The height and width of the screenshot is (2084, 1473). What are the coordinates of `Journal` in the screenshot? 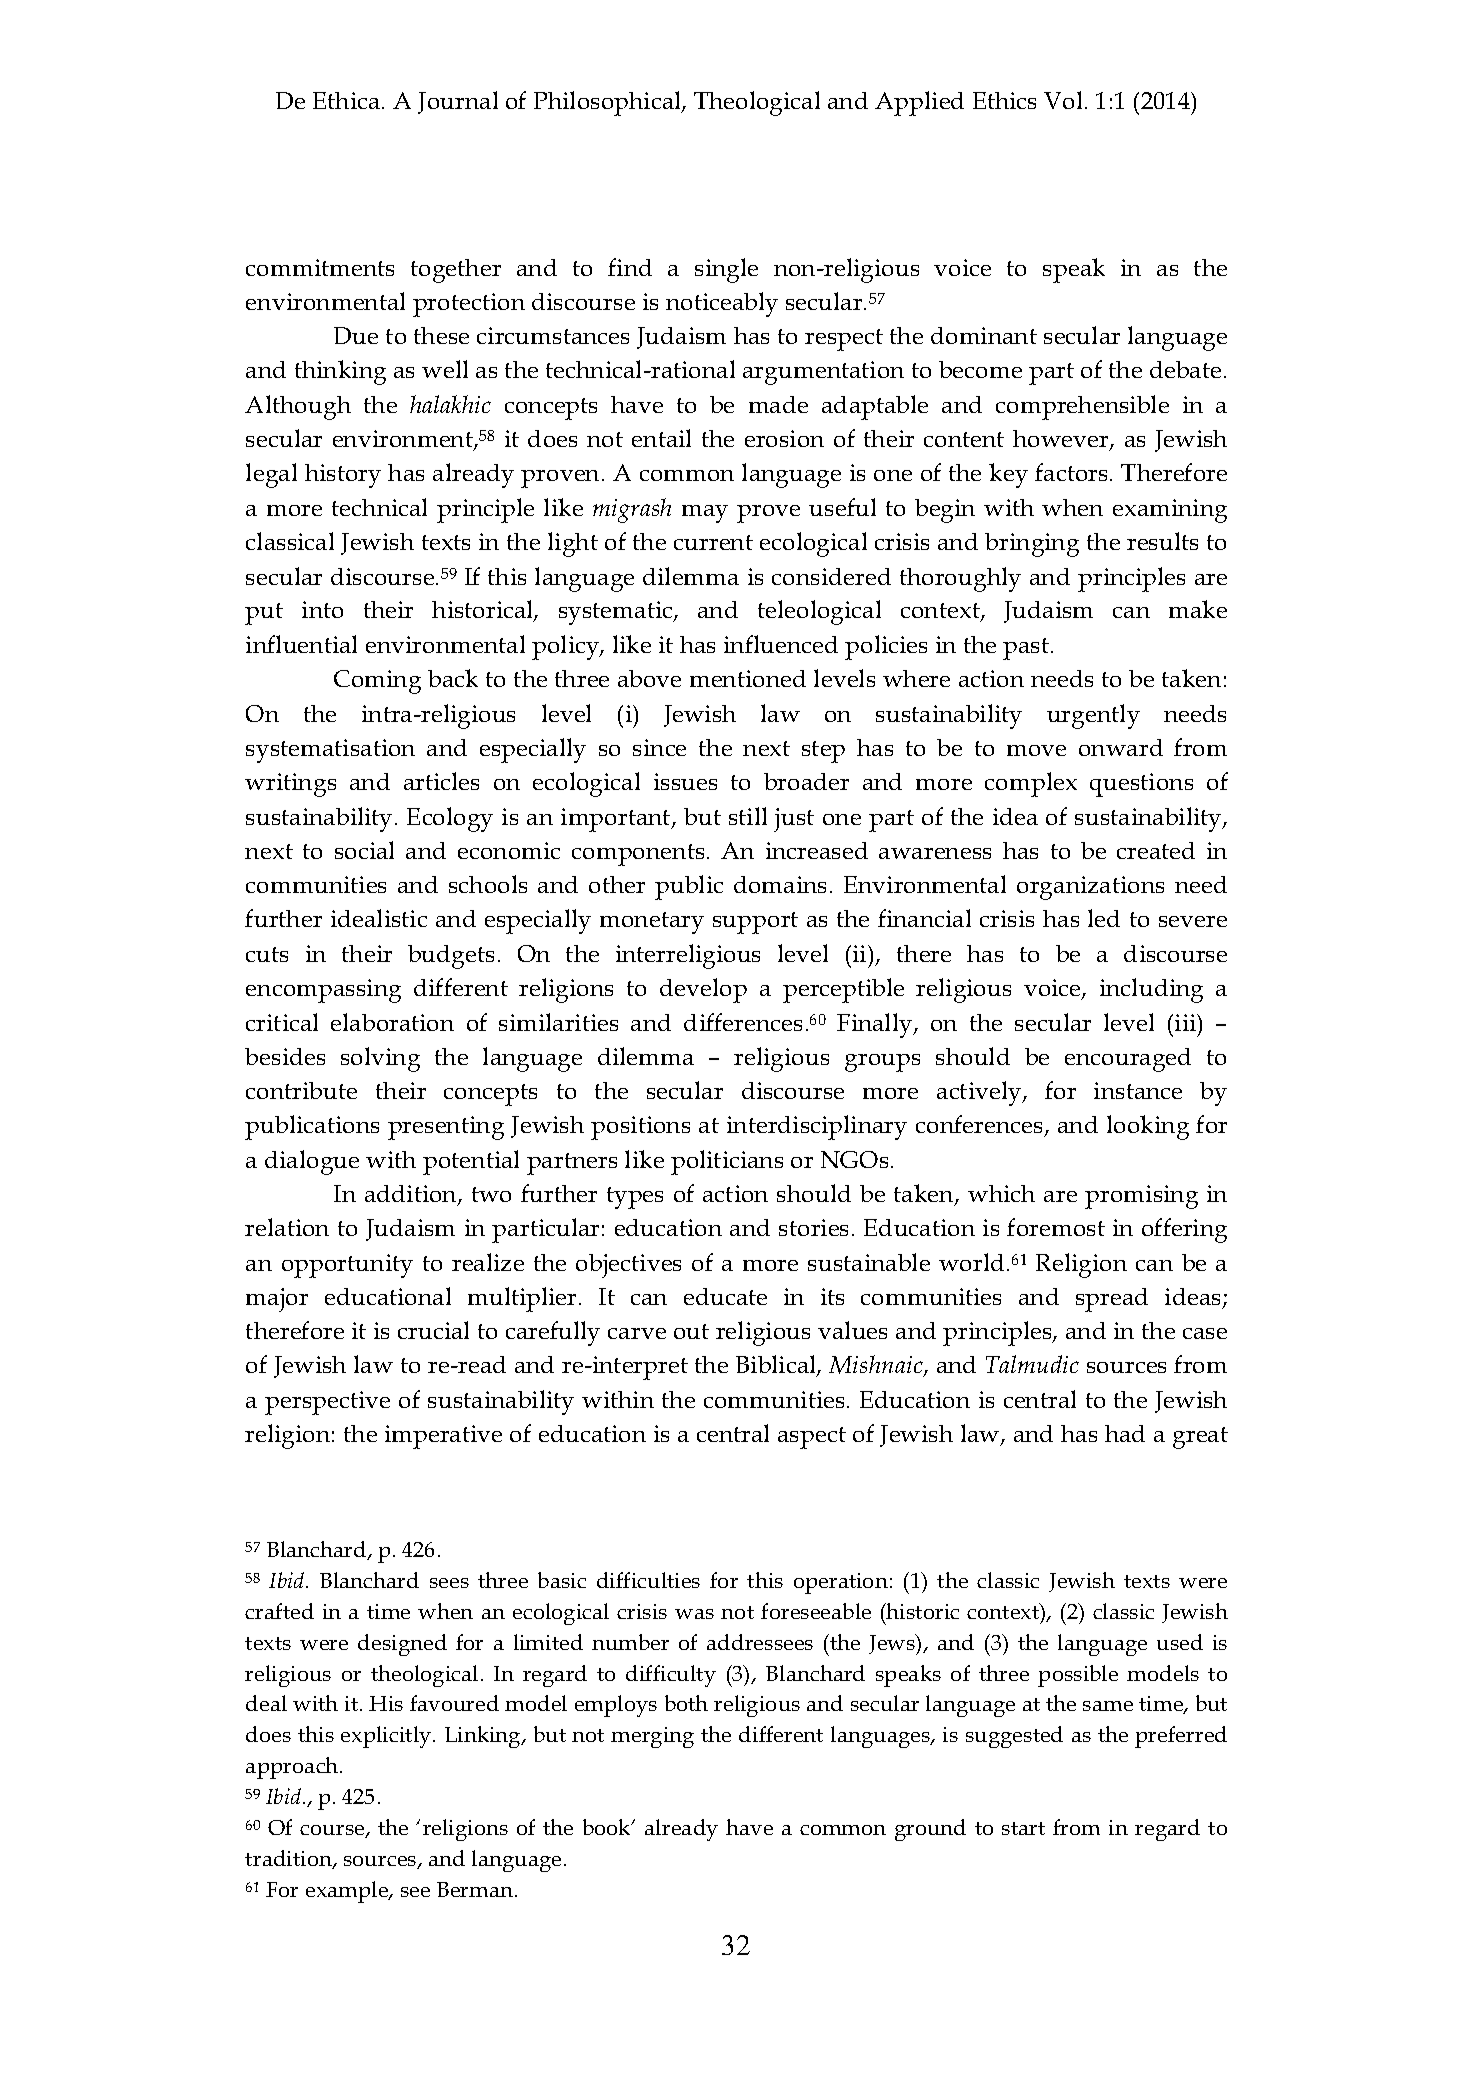 It's located at (458, 102).
